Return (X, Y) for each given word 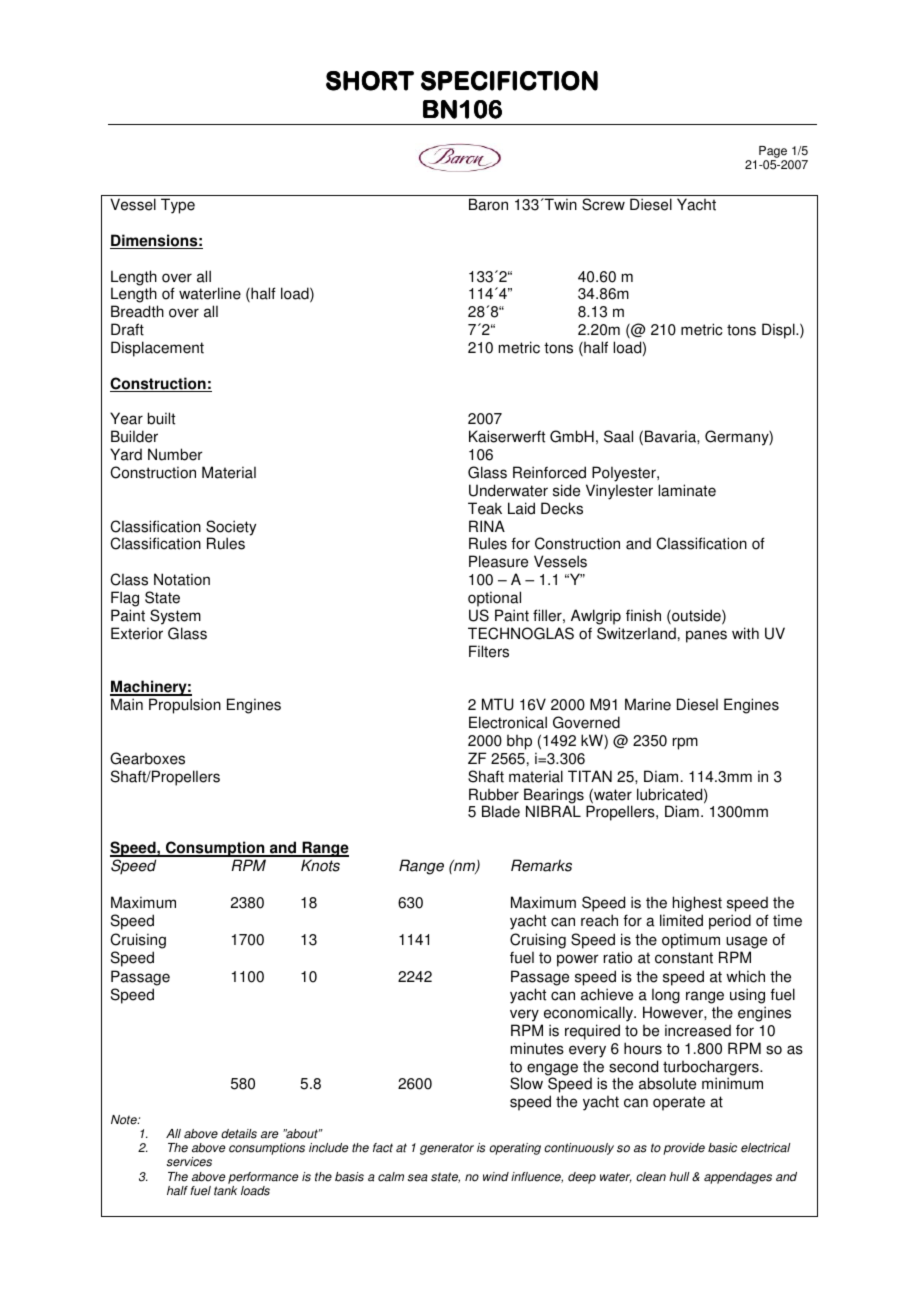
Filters (489, 651)
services (189, 1162)
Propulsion (185, 706)
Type (178, 206)
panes (706, 636)
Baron (488, 204)
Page (773, 152)
